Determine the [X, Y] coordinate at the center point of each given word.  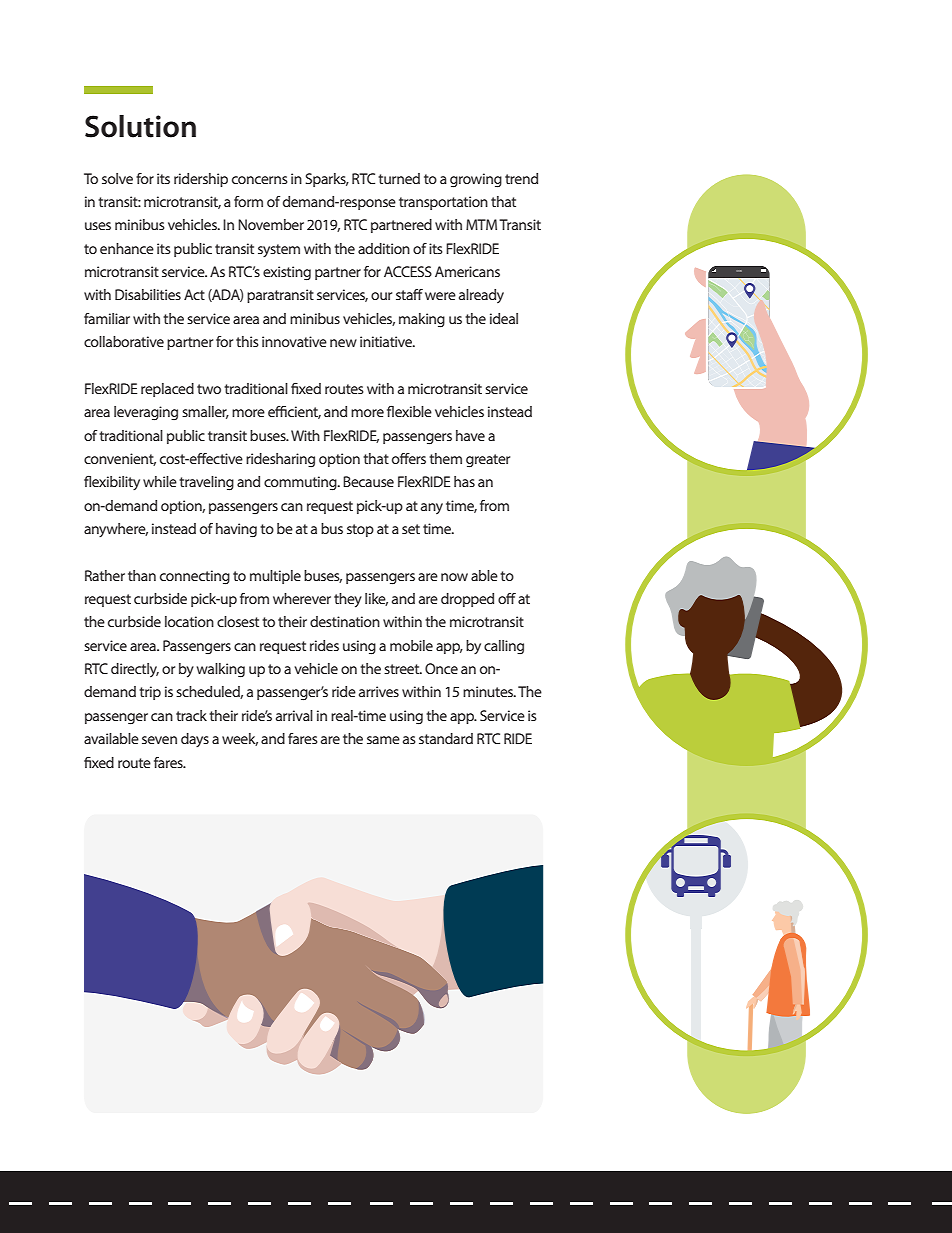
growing [476, 180]
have [470, 435]
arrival [294, 715]
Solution [140, 126]
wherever [302, 598]
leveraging [146, 413]
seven [159, 740]
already [481, 296]
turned [399, 178]
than [142, 575]
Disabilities [148, 294]
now [454, 577]
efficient [294, 412]
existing [287, 273]
